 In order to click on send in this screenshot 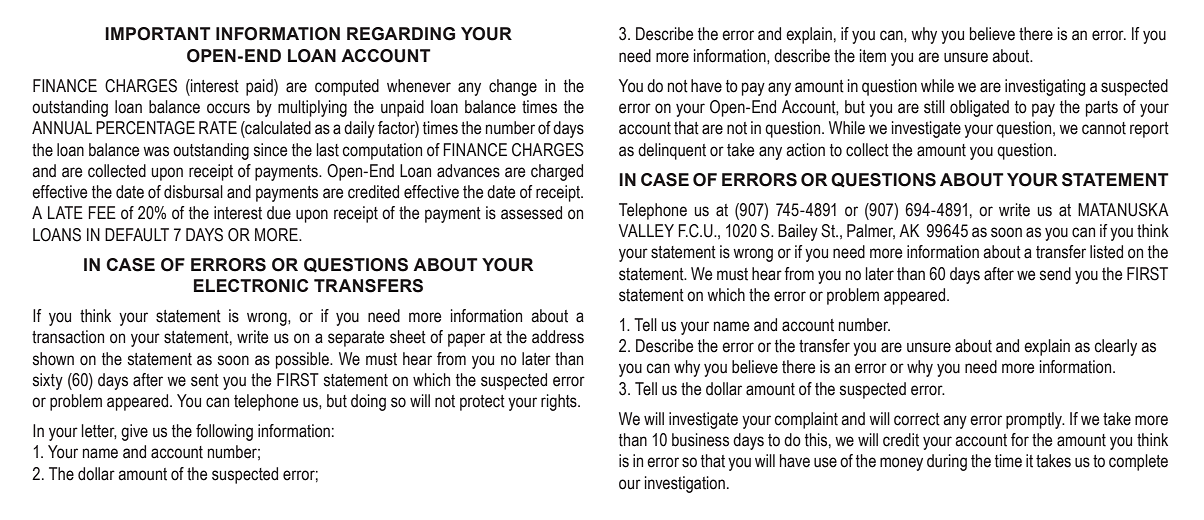, I will do `click(1055, 274)`.
